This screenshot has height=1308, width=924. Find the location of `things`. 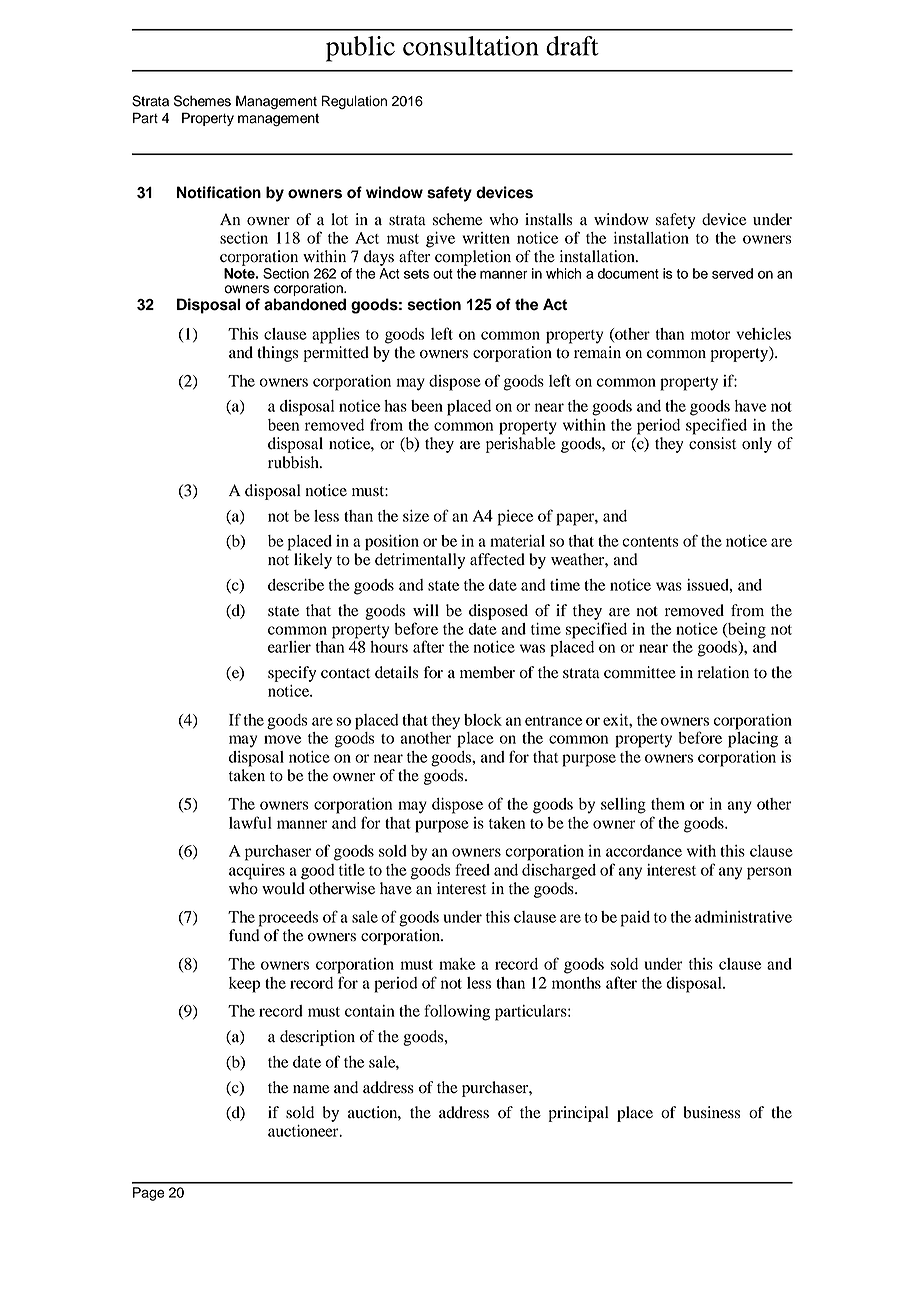

things is located at coordinates (277, 354).
